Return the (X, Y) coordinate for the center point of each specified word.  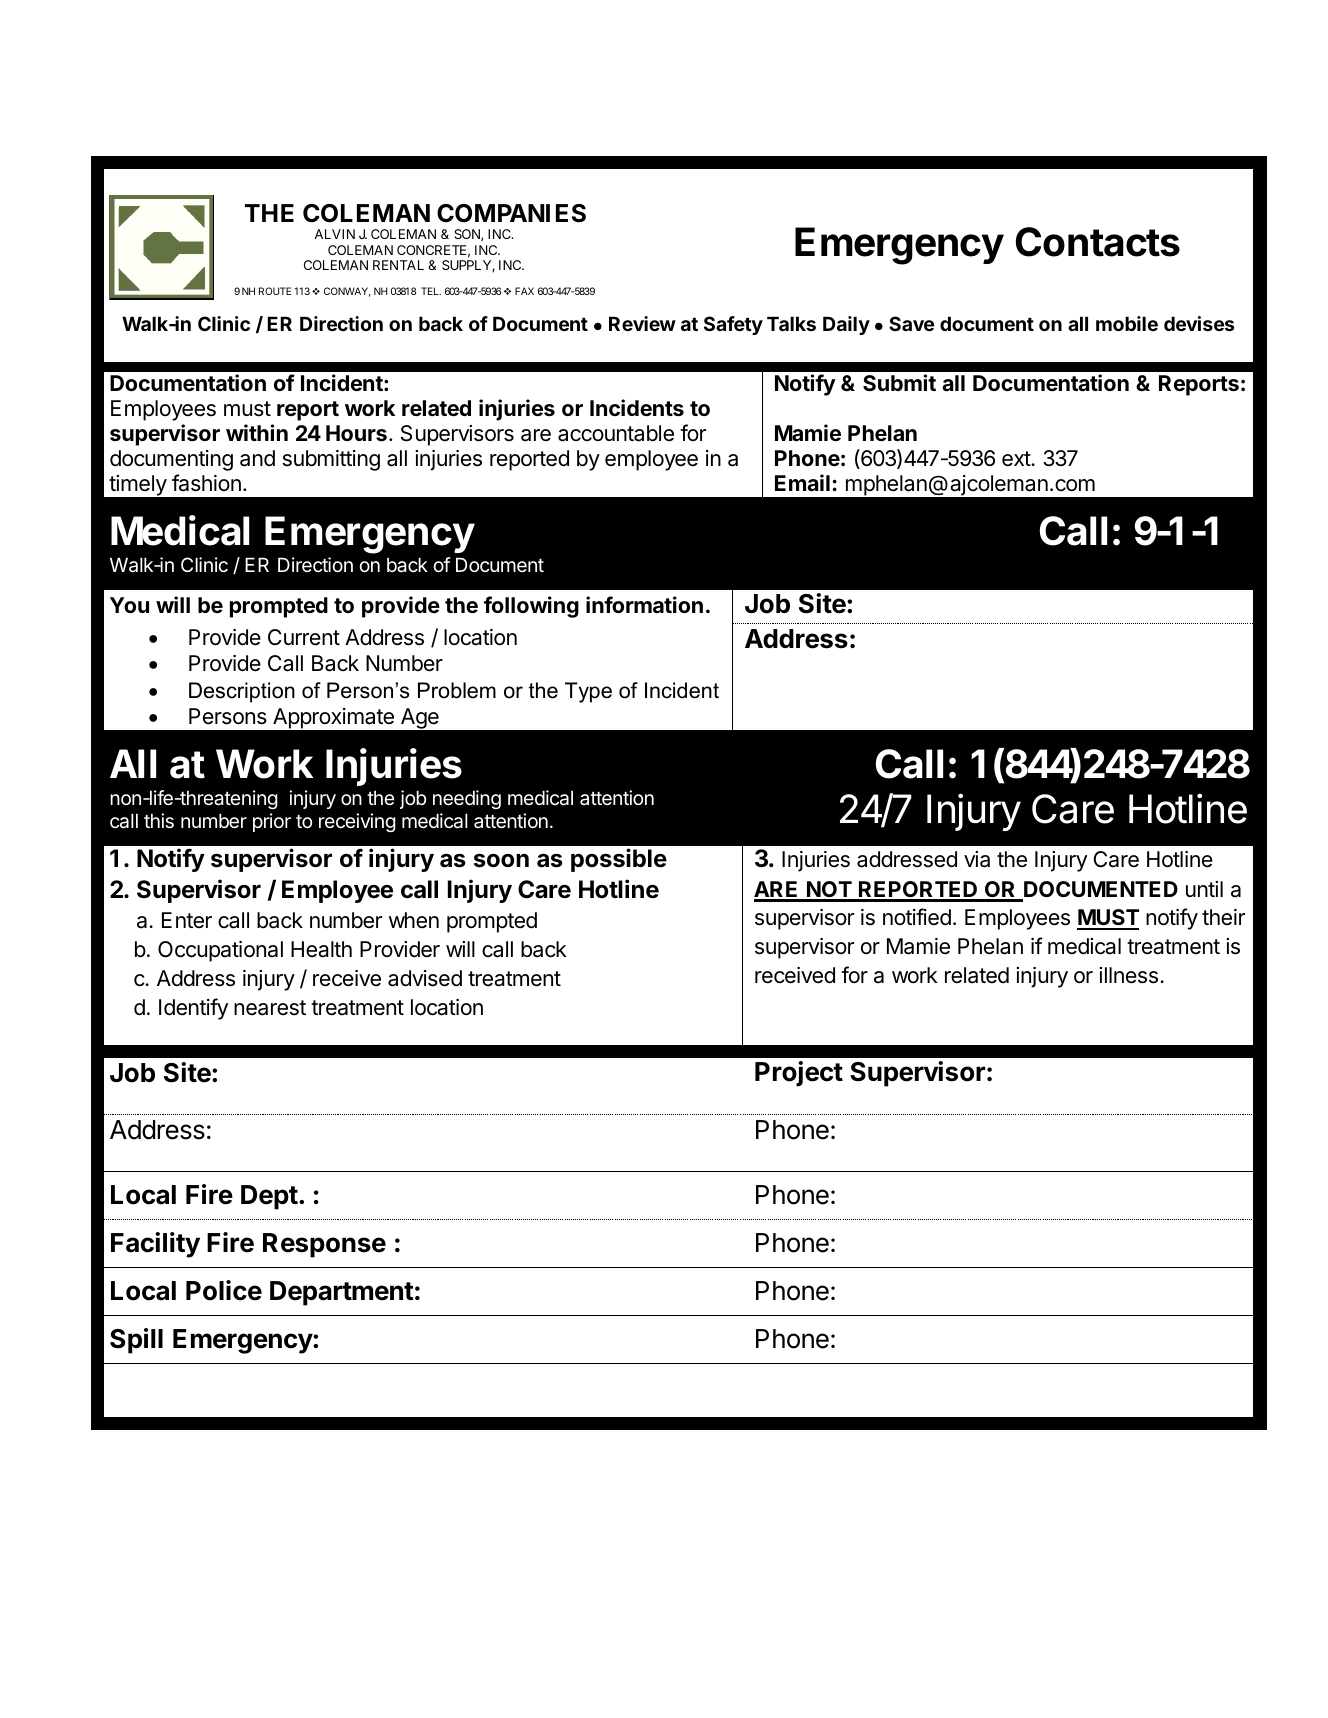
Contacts (1098, 242)
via (977, 859)
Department (342, 1293)
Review (642, 323)
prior (272, 822)
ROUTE (275, 291)
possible (619, 860)
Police (224, 1290)
